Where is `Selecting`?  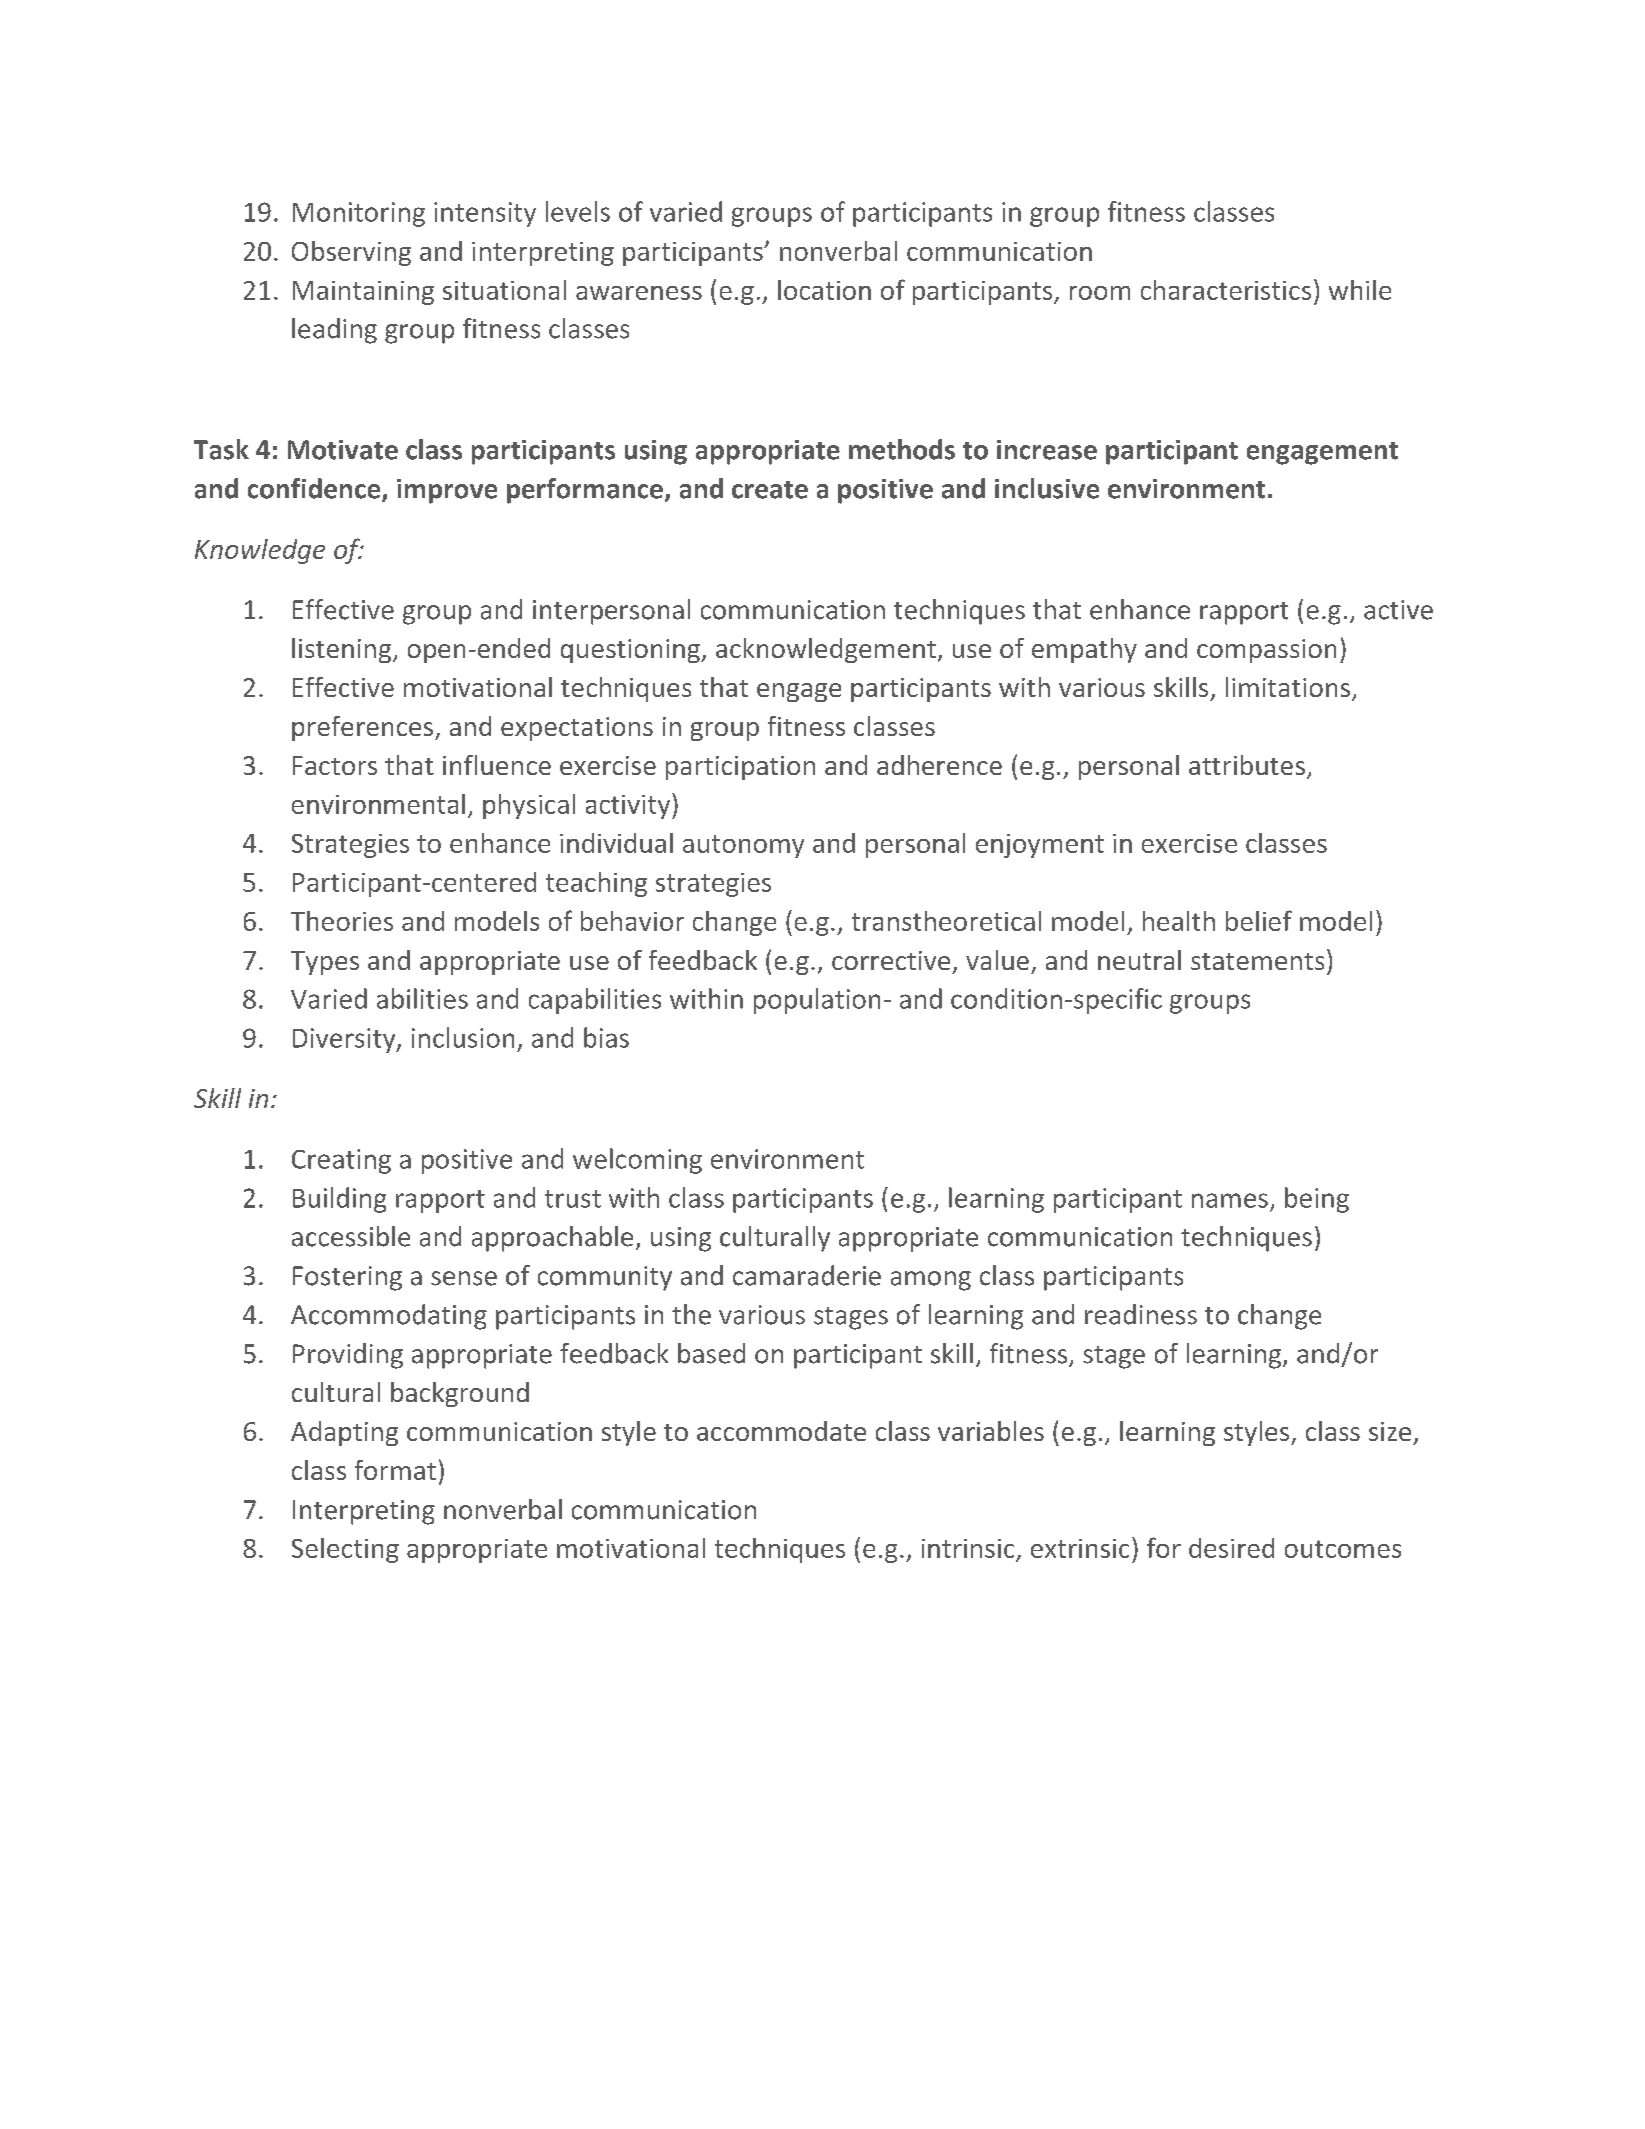 Selecting is located at coordinates (345, 1550).
